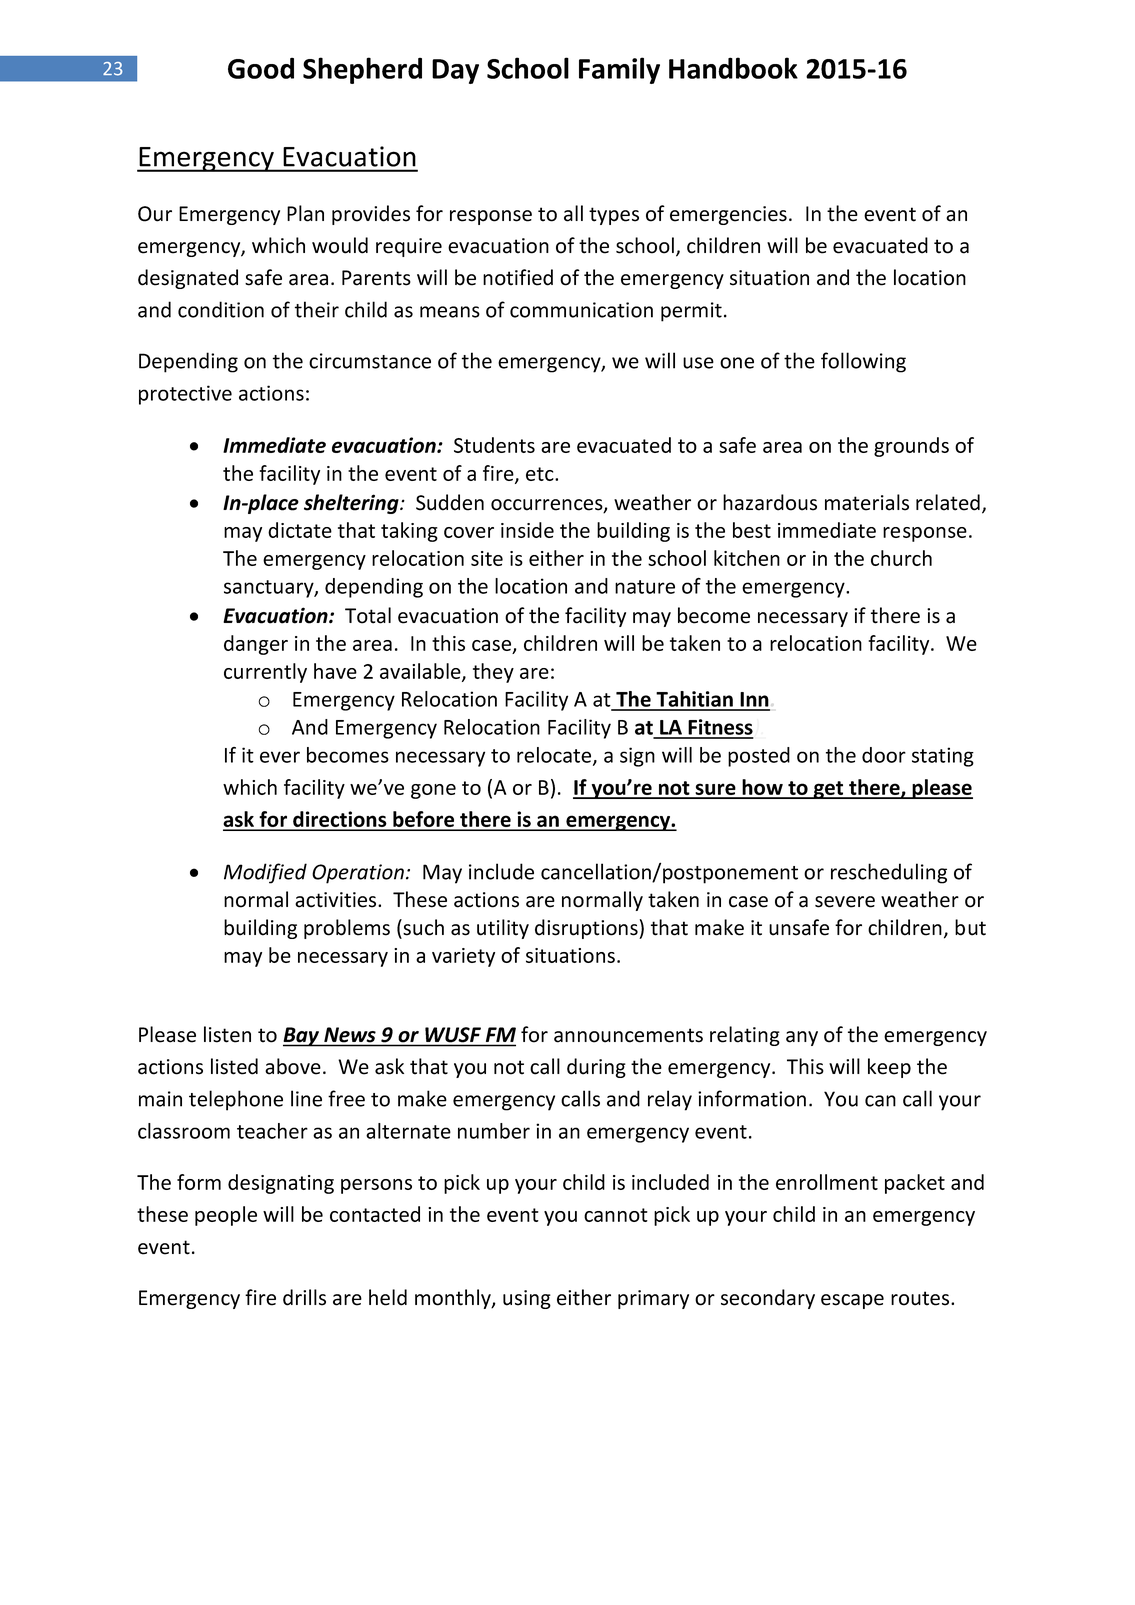 Image resolution: width=1135 pixels, height=1605 pixels. What do you see at coordinates (733, 68) in the screenshot?
I see `Handbook` at bounding box center [733, 68].
